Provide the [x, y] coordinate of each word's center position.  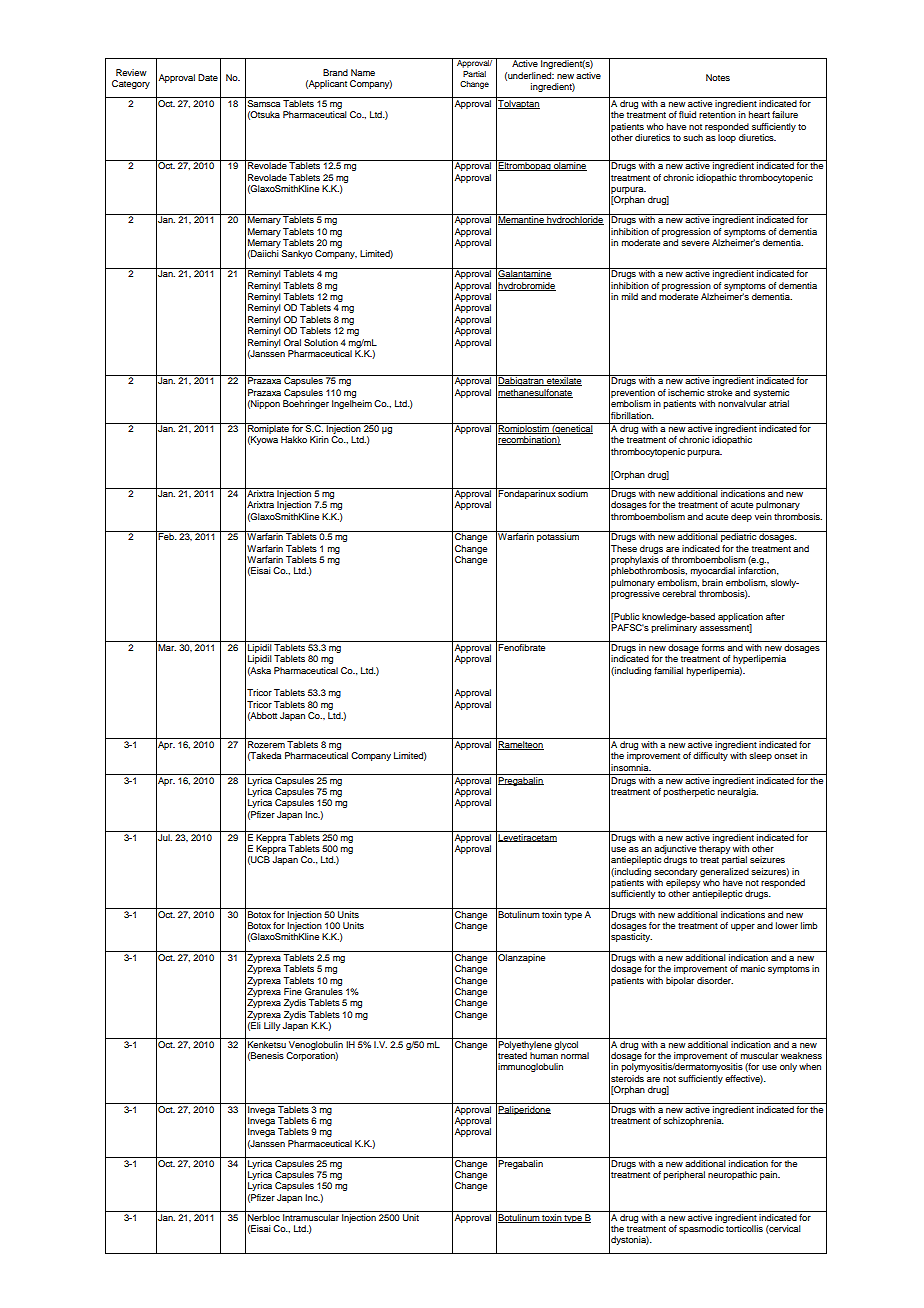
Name [363, 72]
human [544, 1055]
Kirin [319, 439]
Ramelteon [521, 745]
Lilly [272, 1026]
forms [713, 647]
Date [208, 77]
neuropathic [732, 1175]
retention [717, 114]
